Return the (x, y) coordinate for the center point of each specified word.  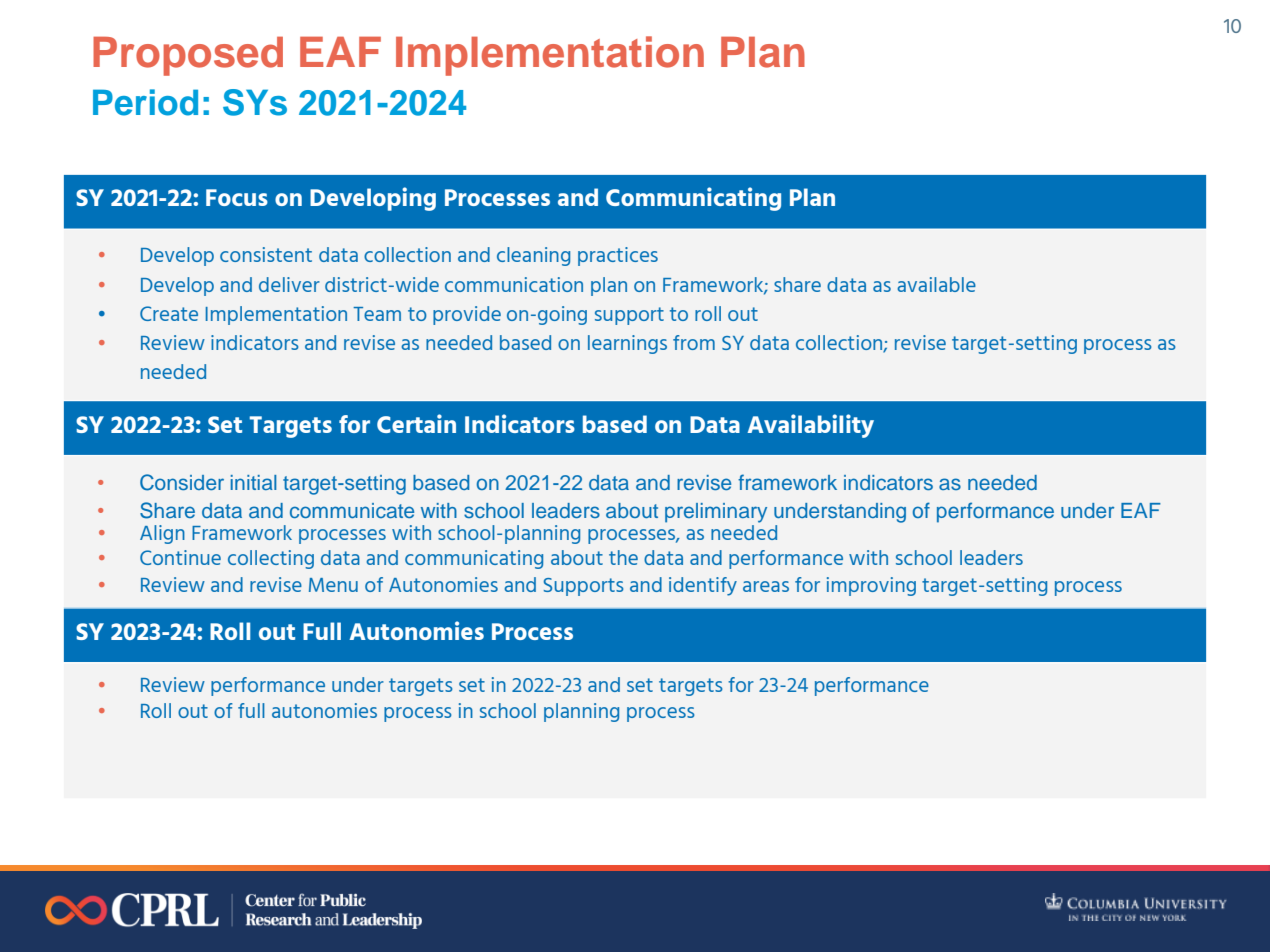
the (623, 557)
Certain (416, 423)
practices (618, 256)
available (936, 284)
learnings (627, 344)
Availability (810, 426)
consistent (266, 254)
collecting (271, 559)
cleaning (533, 256)
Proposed (188, 56)
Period (145, 102)
